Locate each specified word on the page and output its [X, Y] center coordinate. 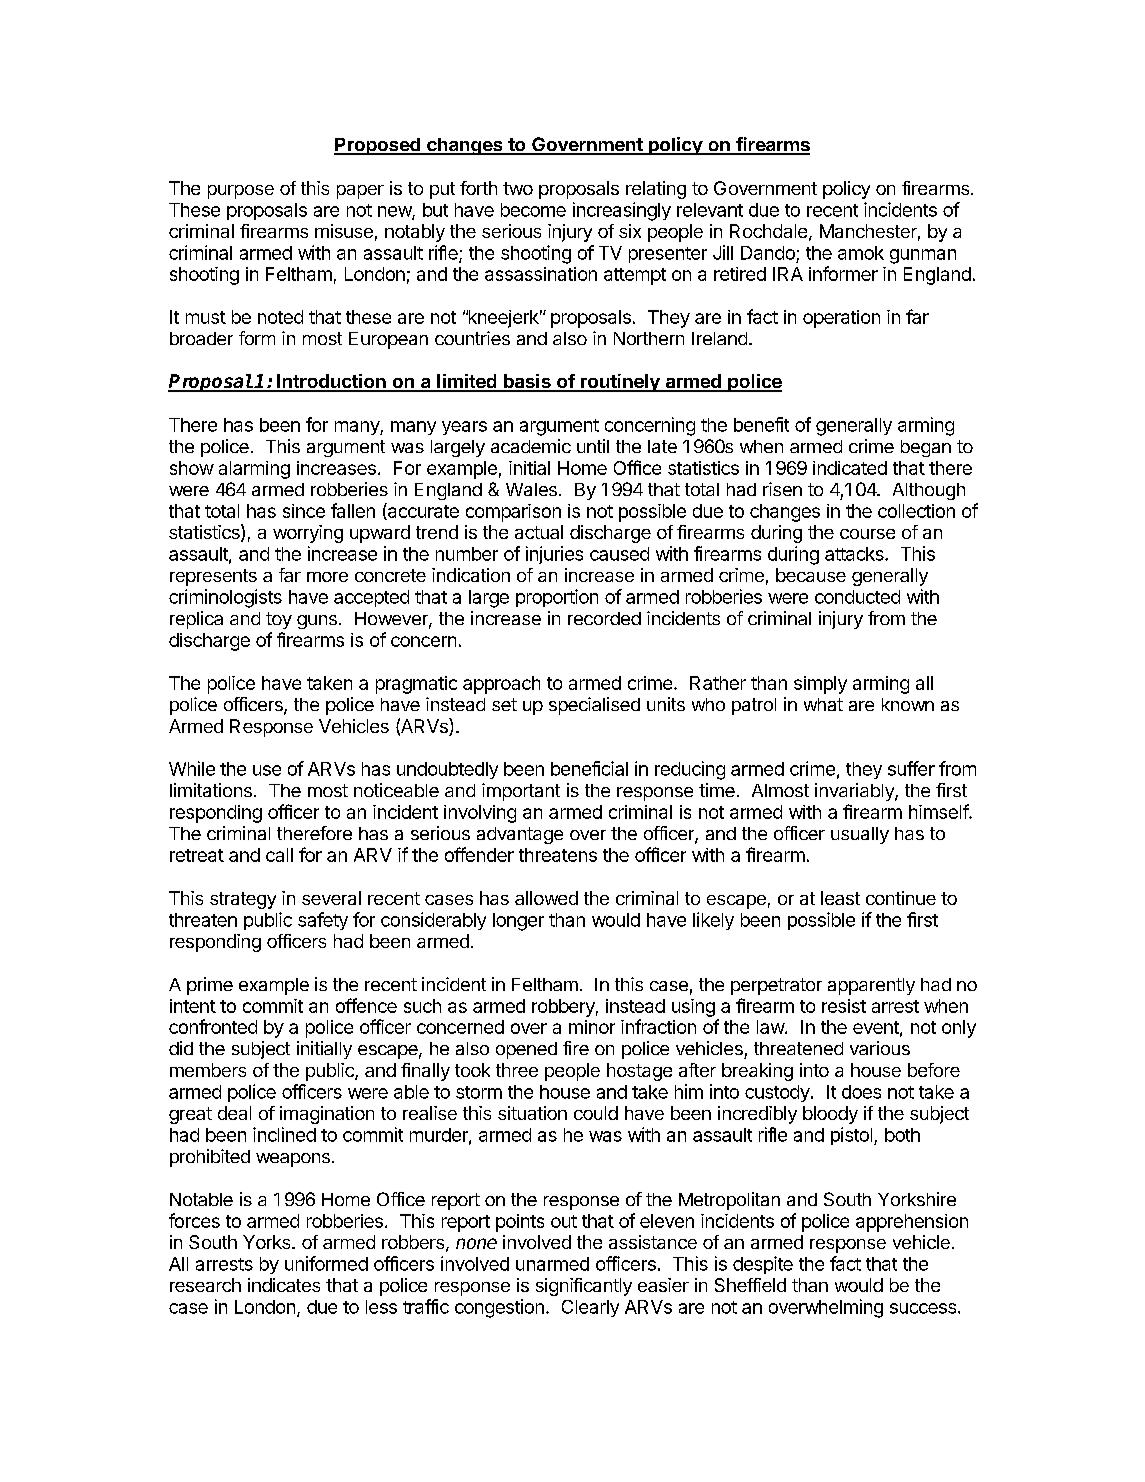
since [304, 511]
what [823, 704]
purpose [241, 192]
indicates [284, 1285]
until [593, 446]
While [192, 768]
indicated [850, 468]
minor [592, 1027]
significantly [584, 1287]
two [518, 188]
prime [210, 986]
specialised [594, 706]
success [923, 1308]
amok [861, 253]
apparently [871, 986]
